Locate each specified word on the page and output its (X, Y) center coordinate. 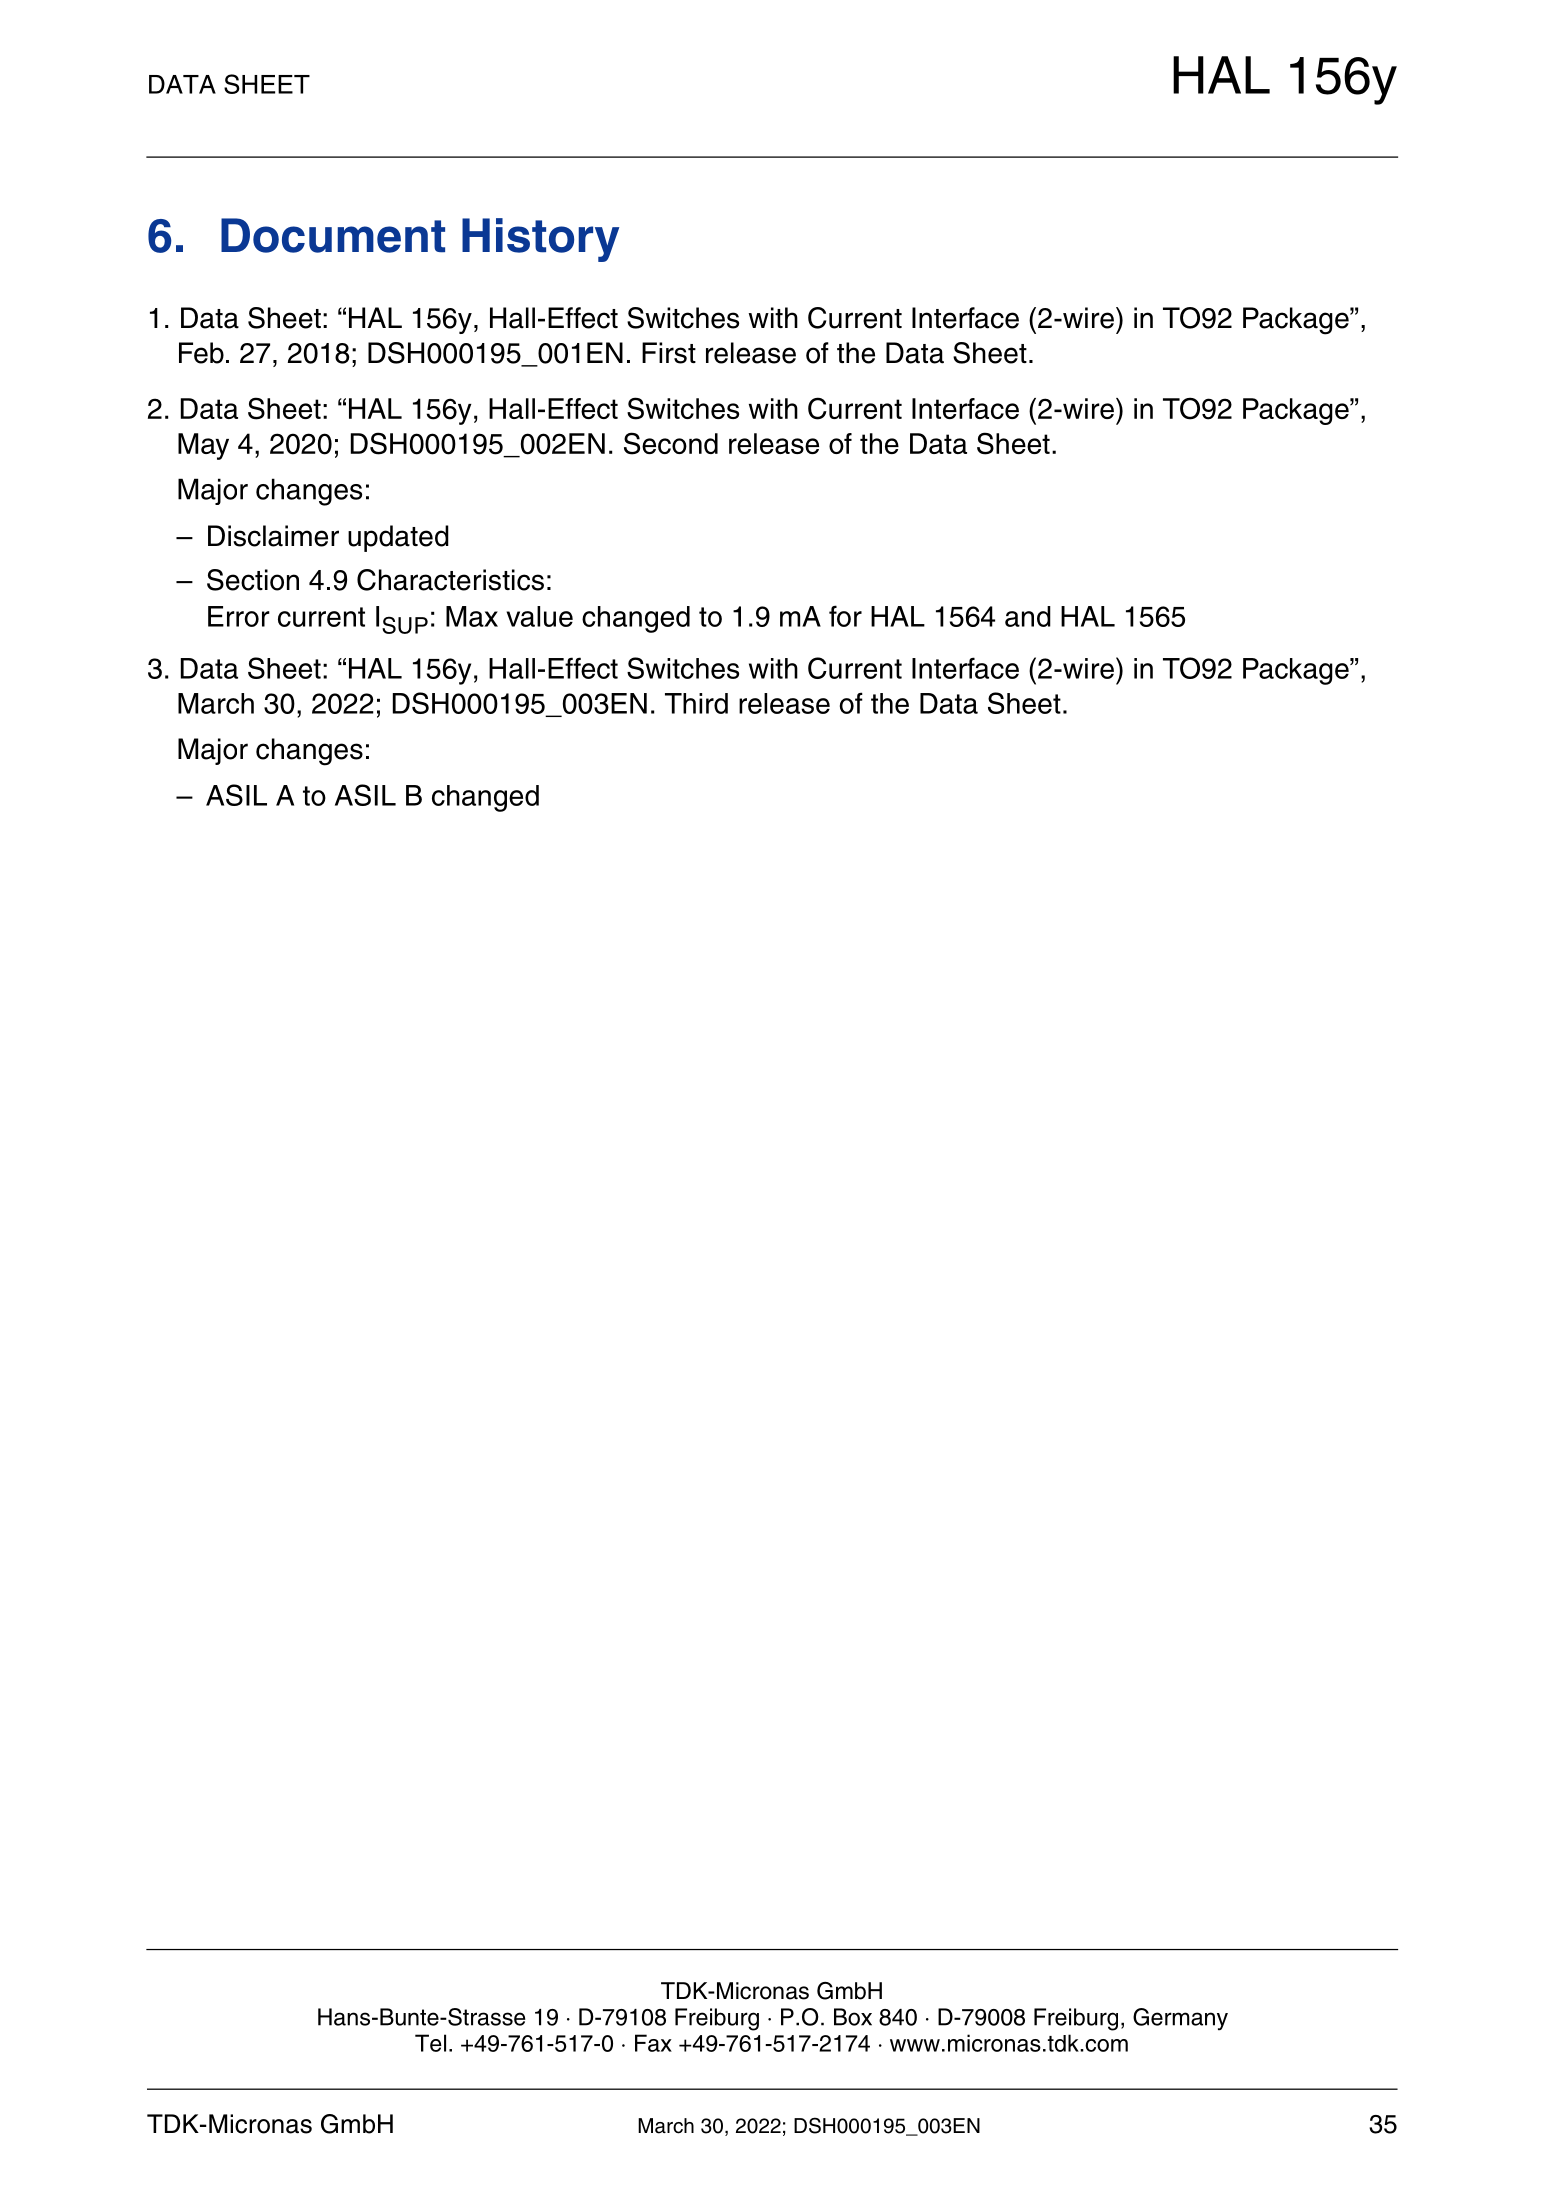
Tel (430, 2043)
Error (239, 616)
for (845, 616)
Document (333, 235)
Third (696, 703)
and (1028, 616)
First (669, 353)
